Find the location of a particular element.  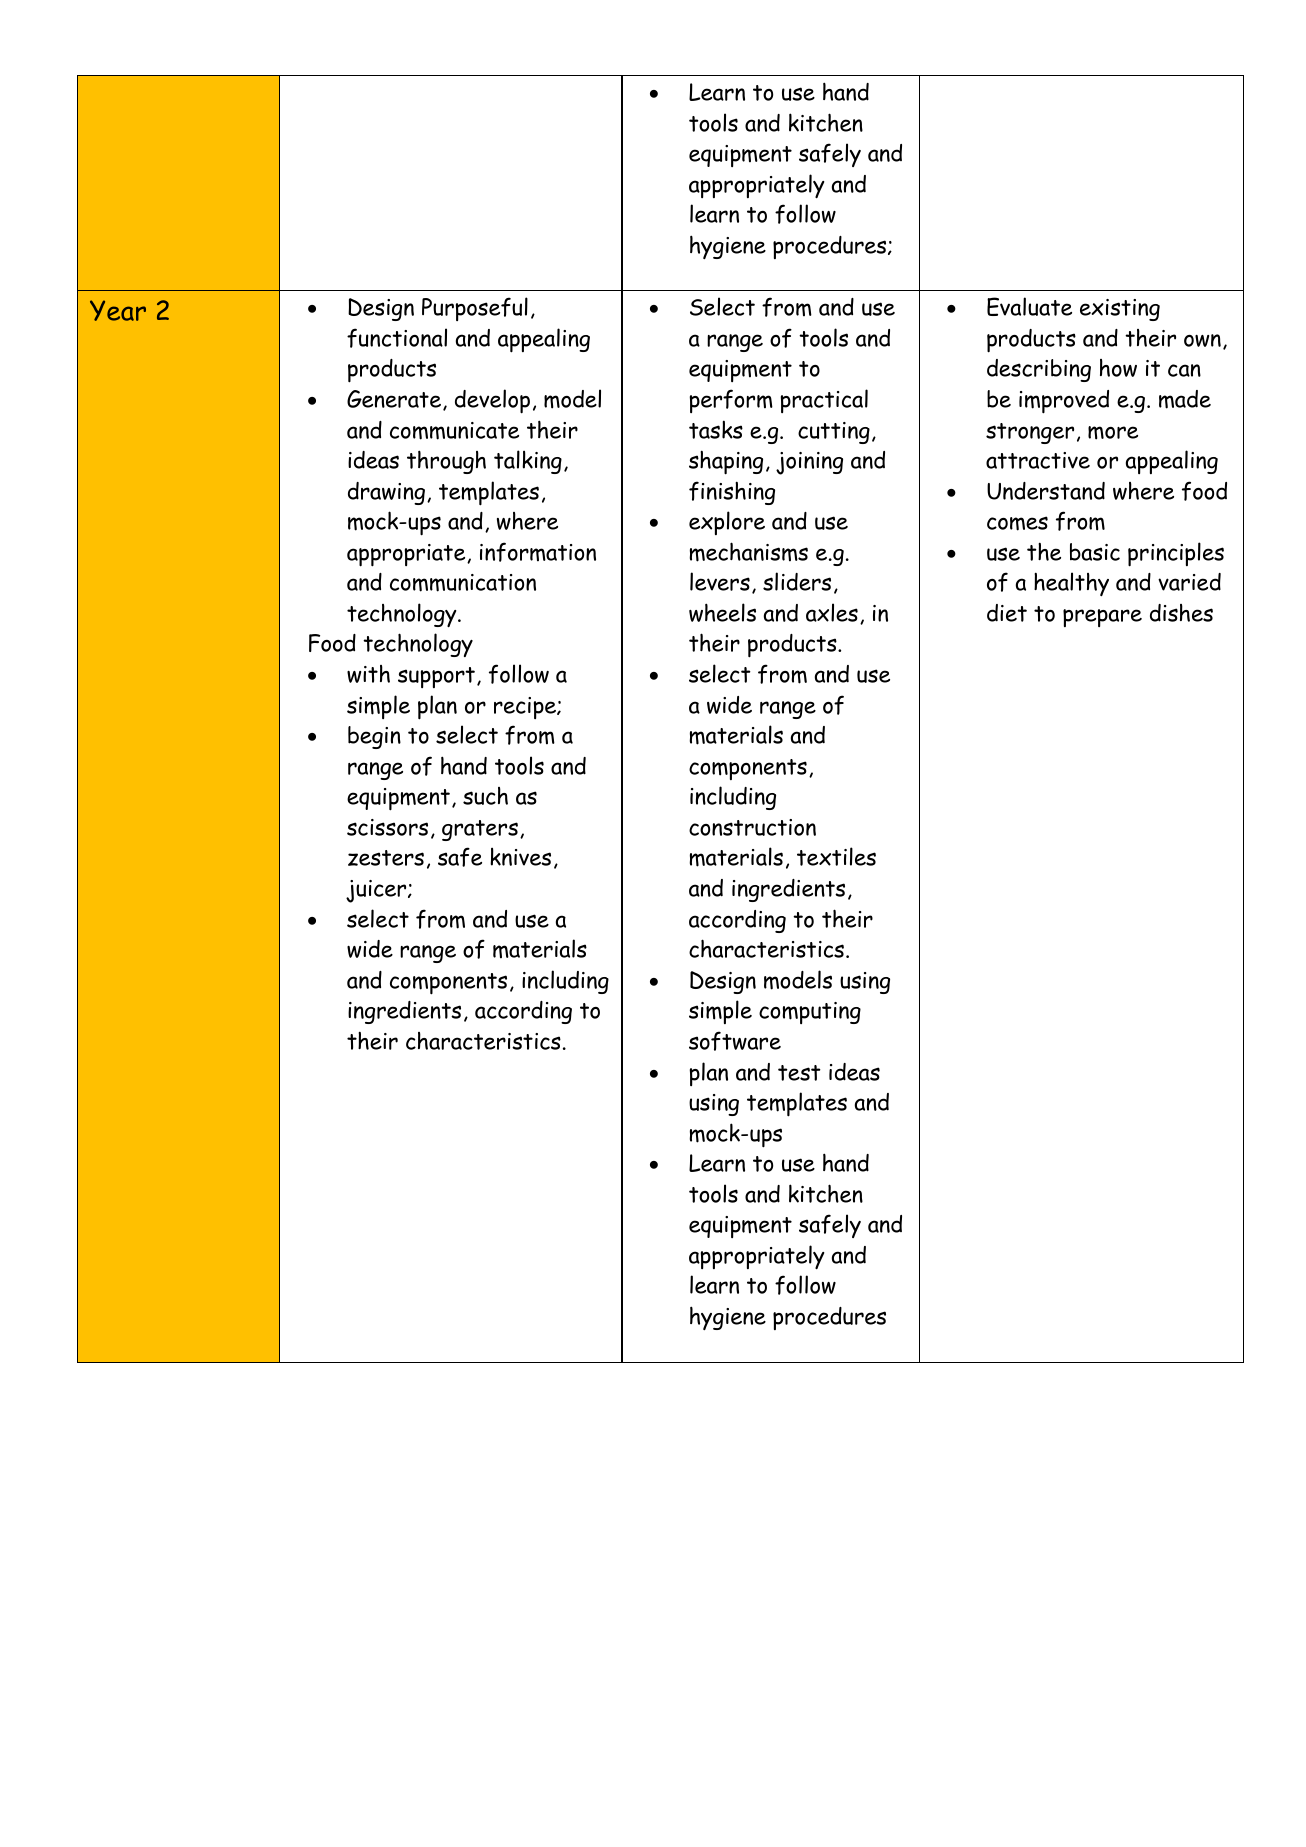

software is located at coordinates (735, 1041).
